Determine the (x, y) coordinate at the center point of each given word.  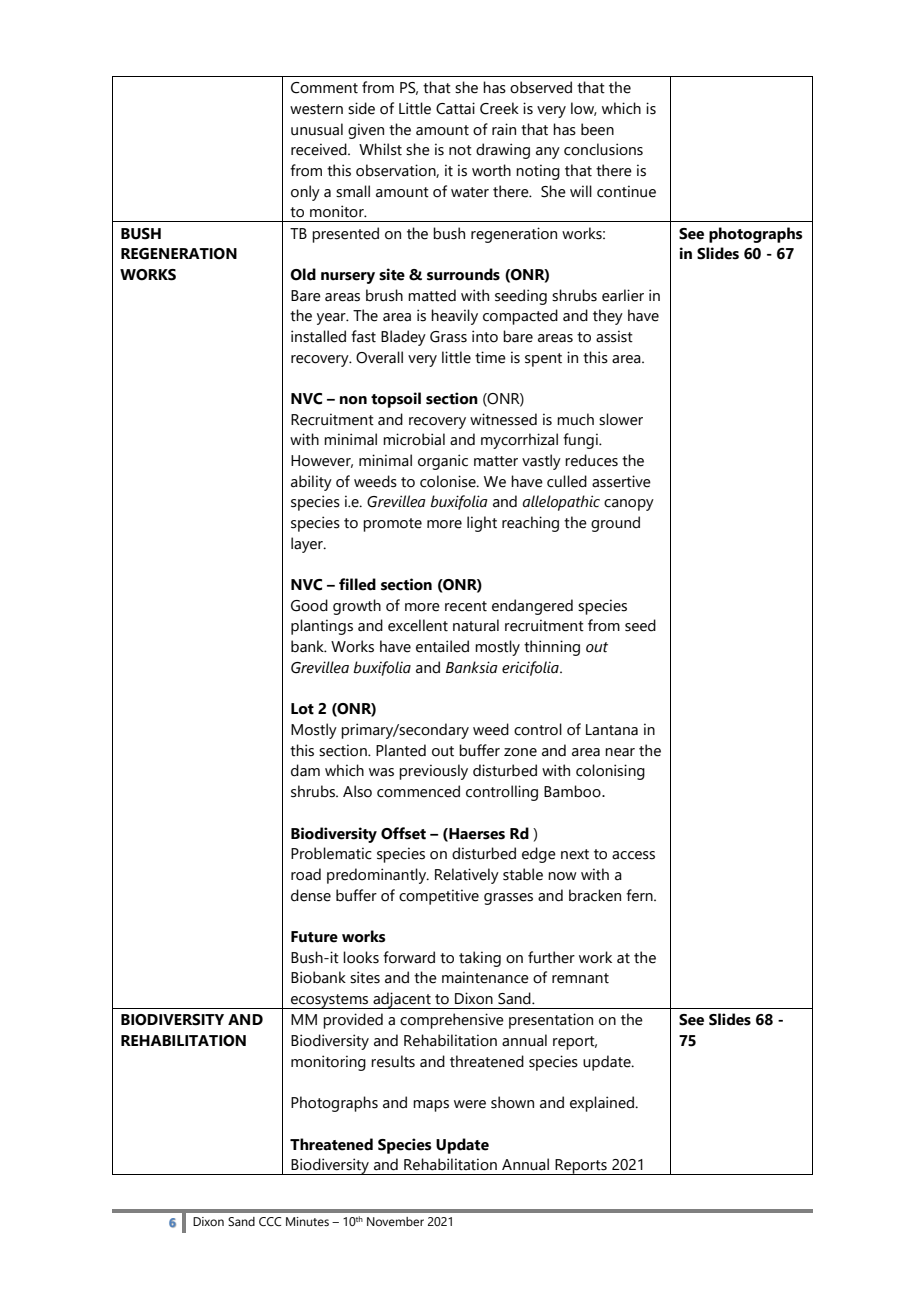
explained (603, 1104)
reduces (591, 460)
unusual (317, 129)
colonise (449, 481)
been (597, 129)
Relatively (467, 876)
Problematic (331, 853)
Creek (499, 108)
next (575, 854)
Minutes (307, 1221)
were (470, 1104)
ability (311, 483)
